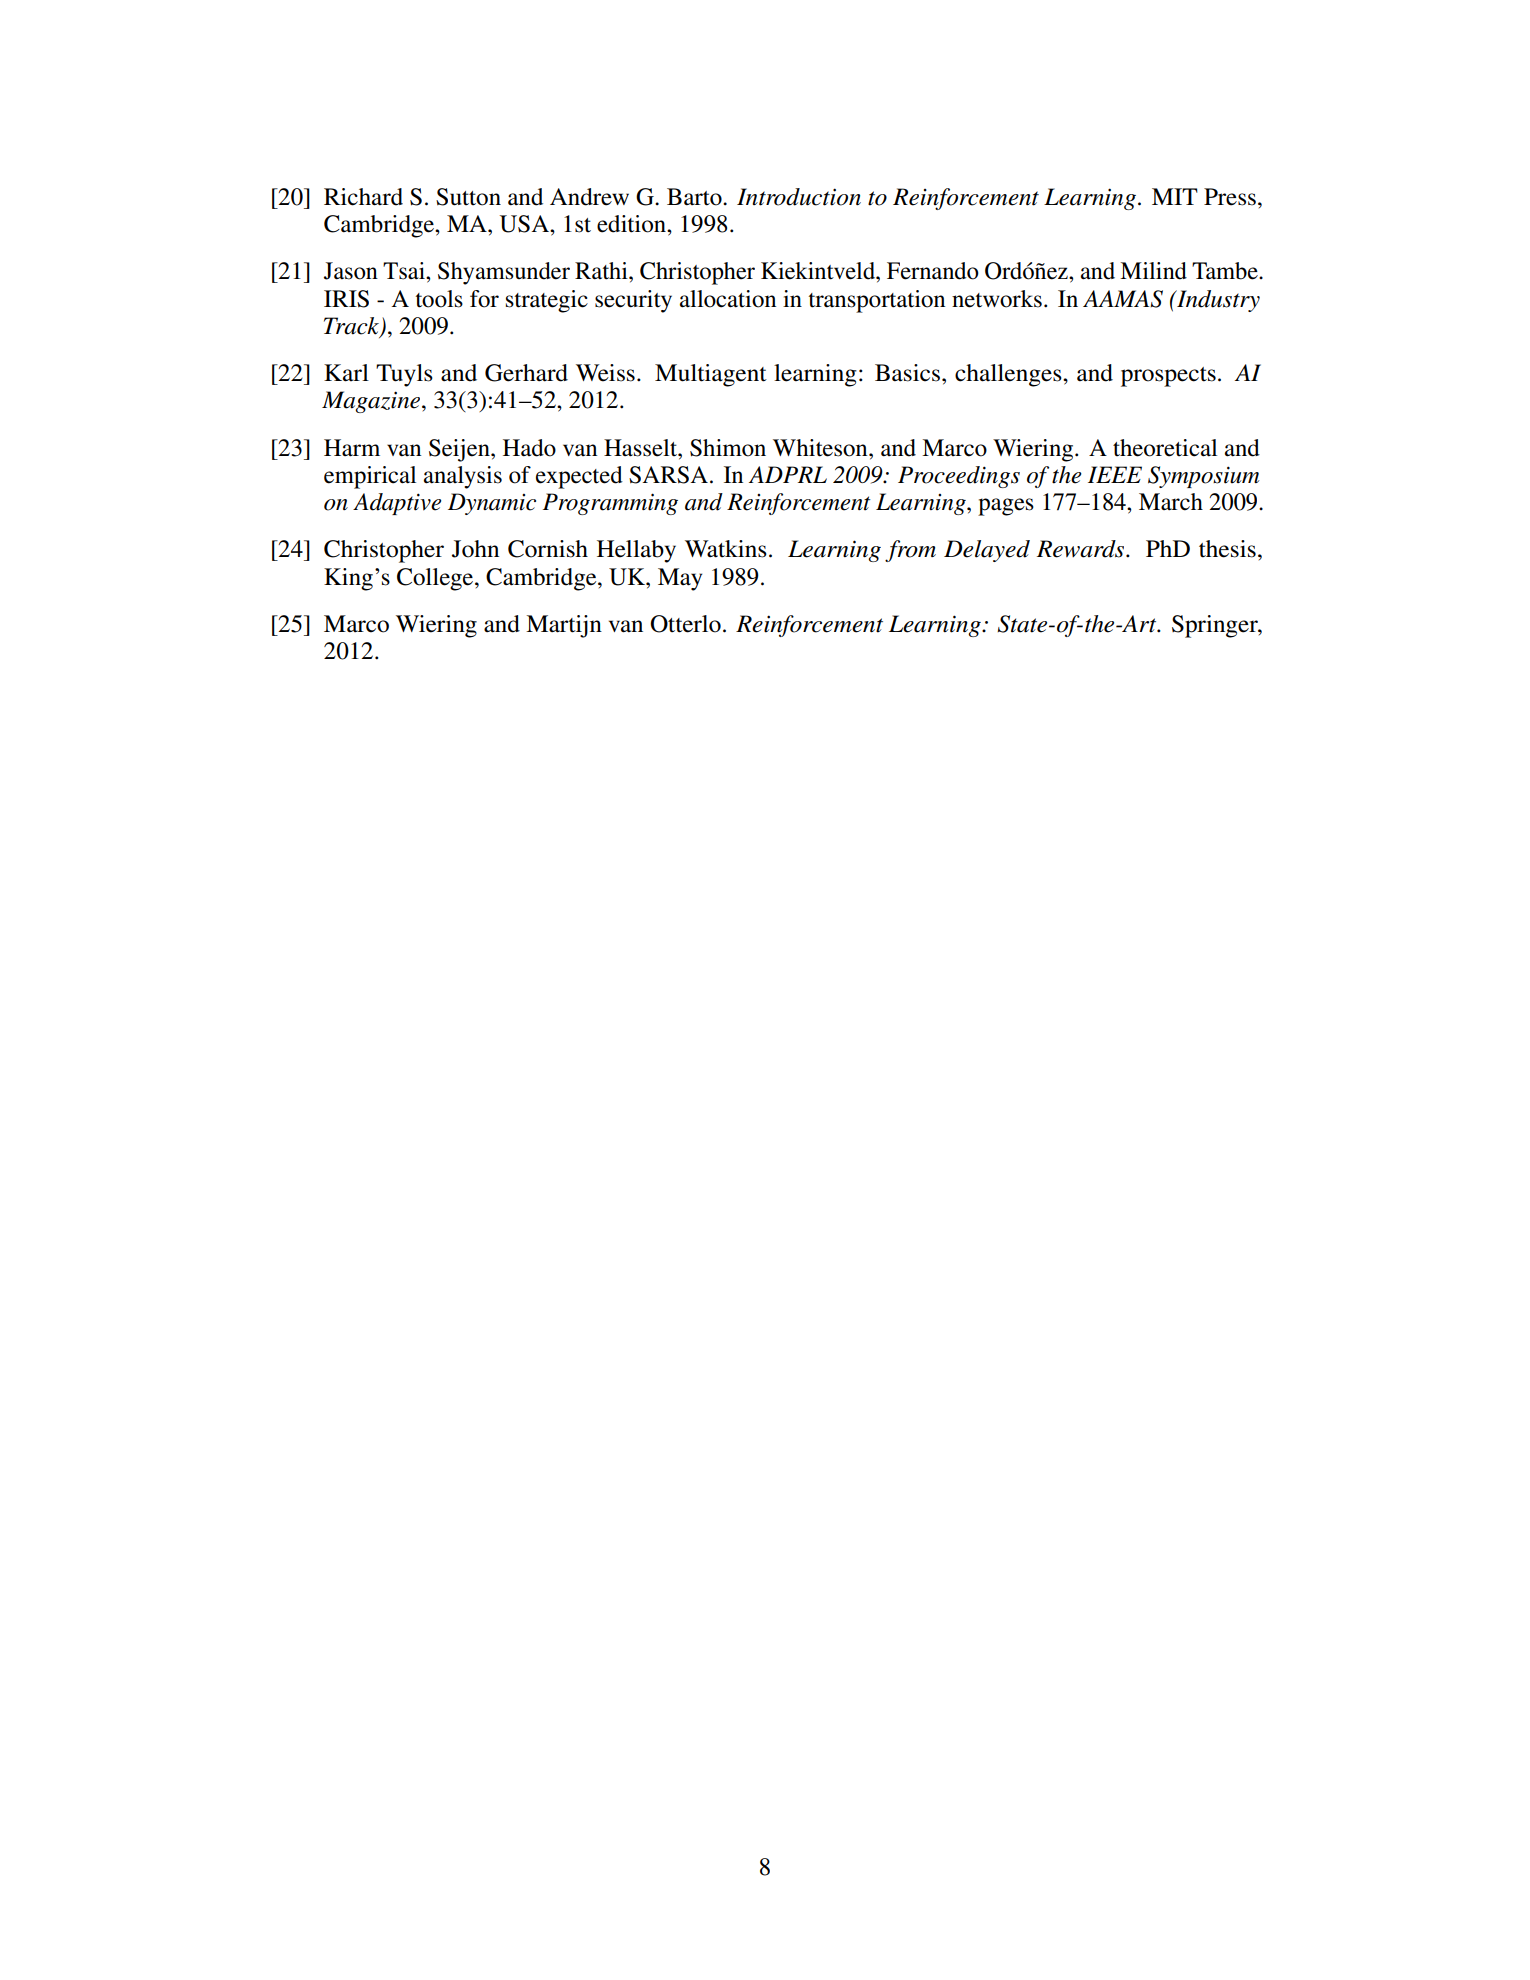  What do you see at coordinates (680, 579) in the screenshot?
I see `May` at bounding box center [680, 579].
